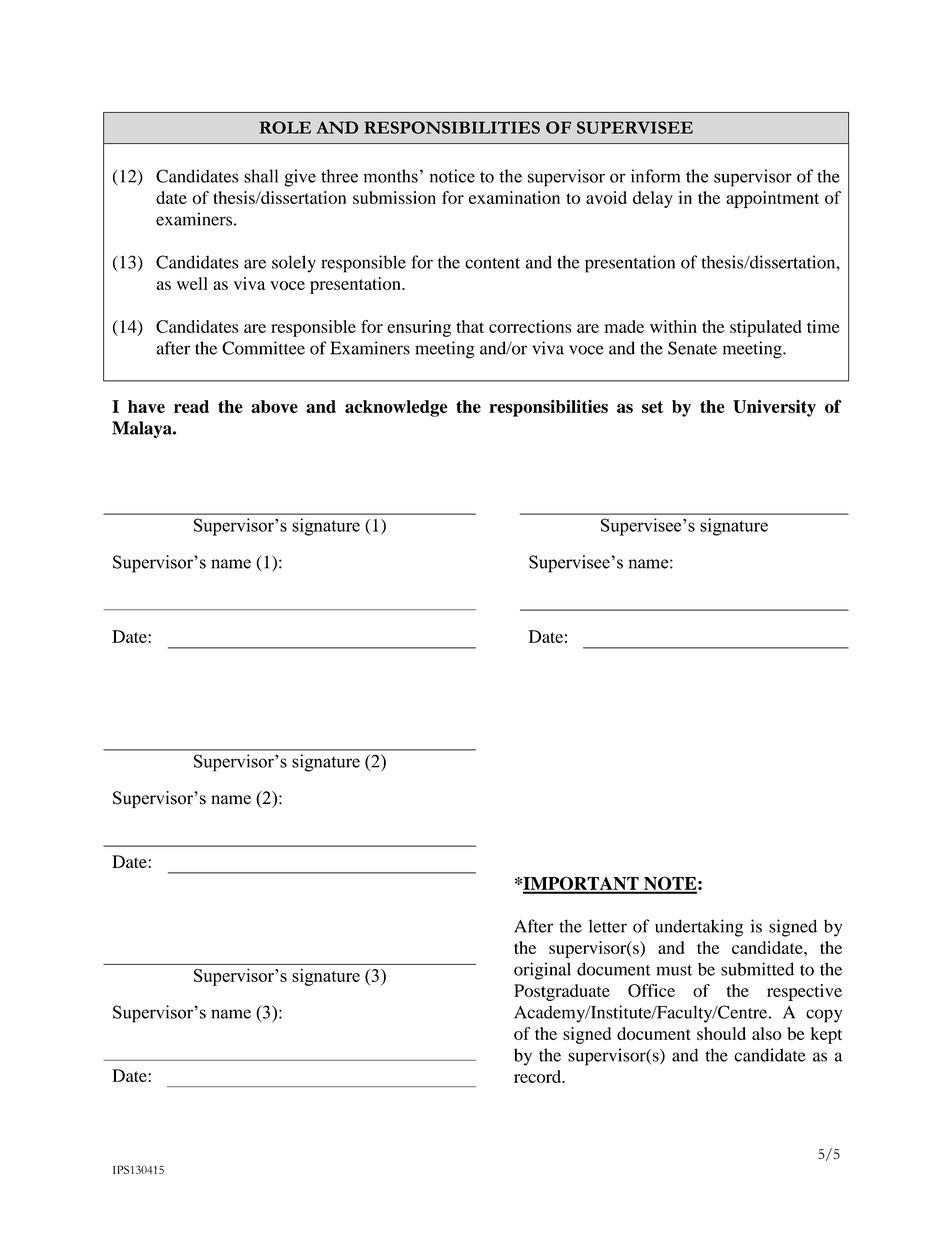  I want to click on undertaking, so click(699, 928).
